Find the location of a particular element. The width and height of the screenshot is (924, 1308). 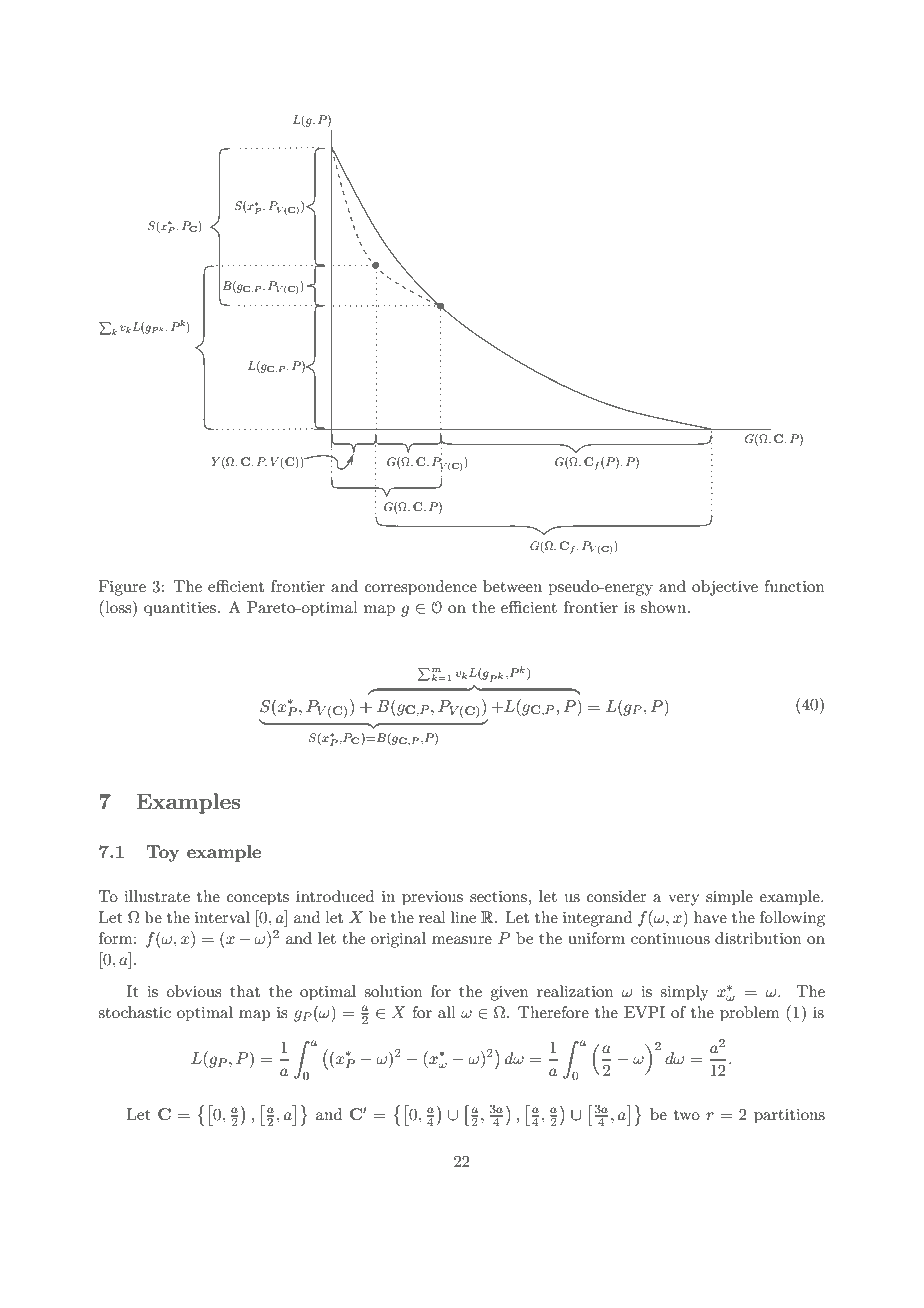

sections is located at coordinates (498, 896).
